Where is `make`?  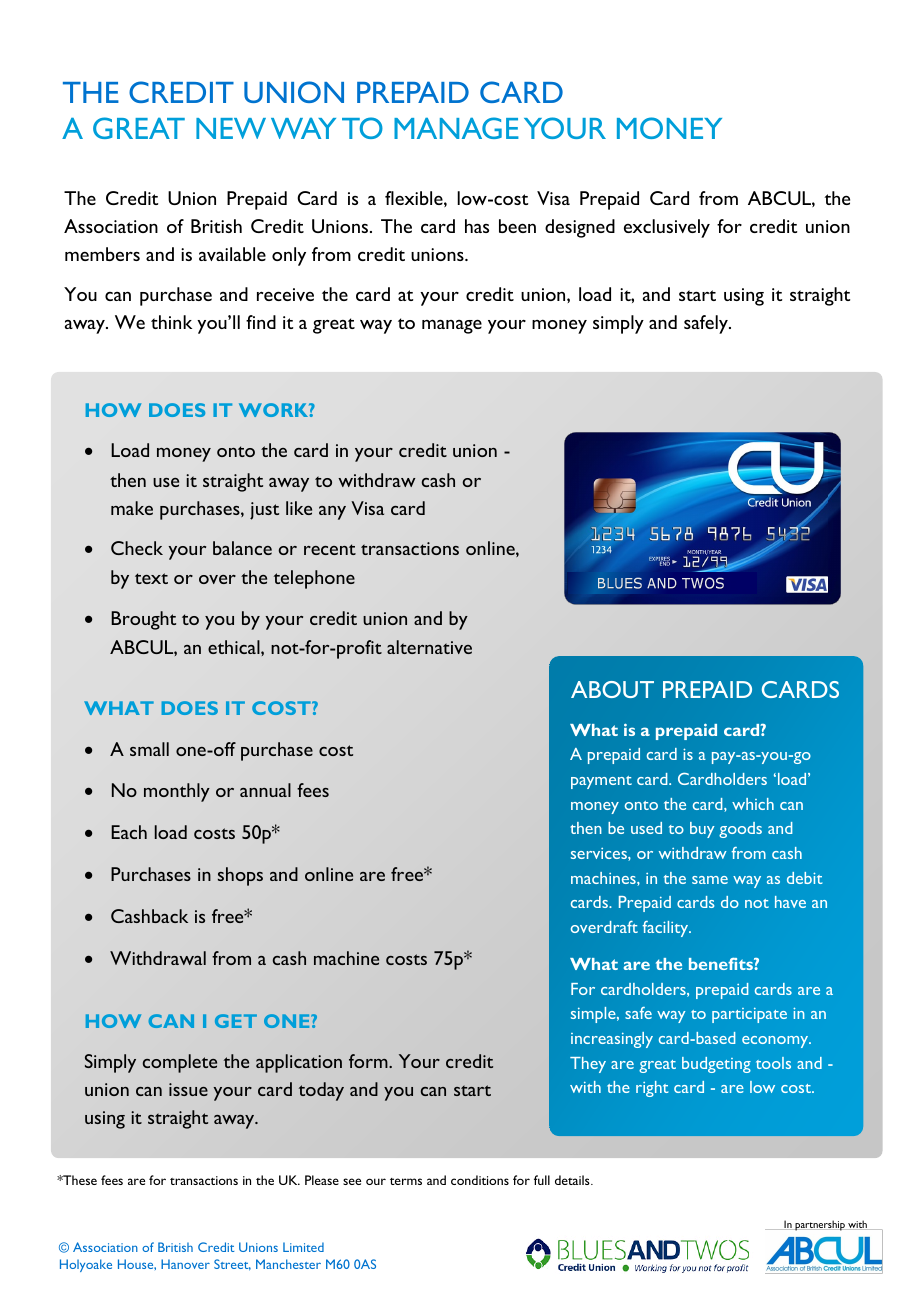 make is located at coordinates (132, 508).
